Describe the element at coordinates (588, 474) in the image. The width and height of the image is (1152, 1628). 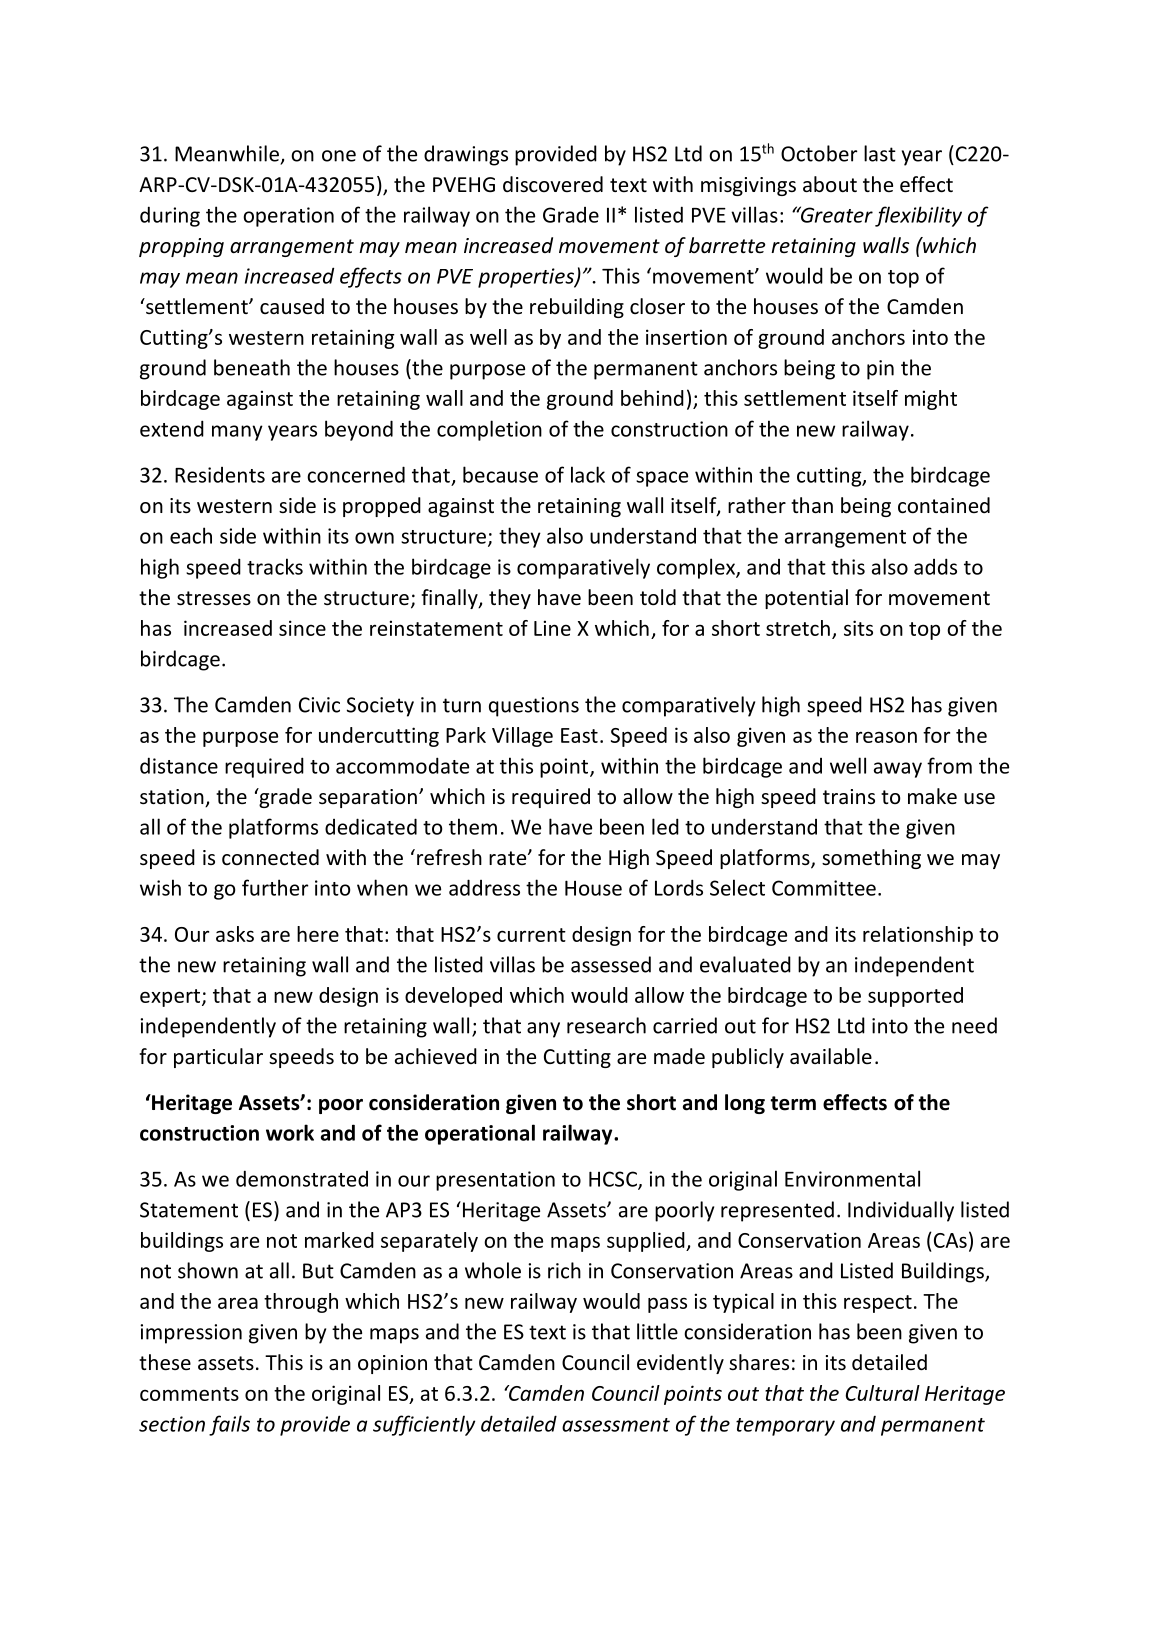
I see `lack` at that location.
